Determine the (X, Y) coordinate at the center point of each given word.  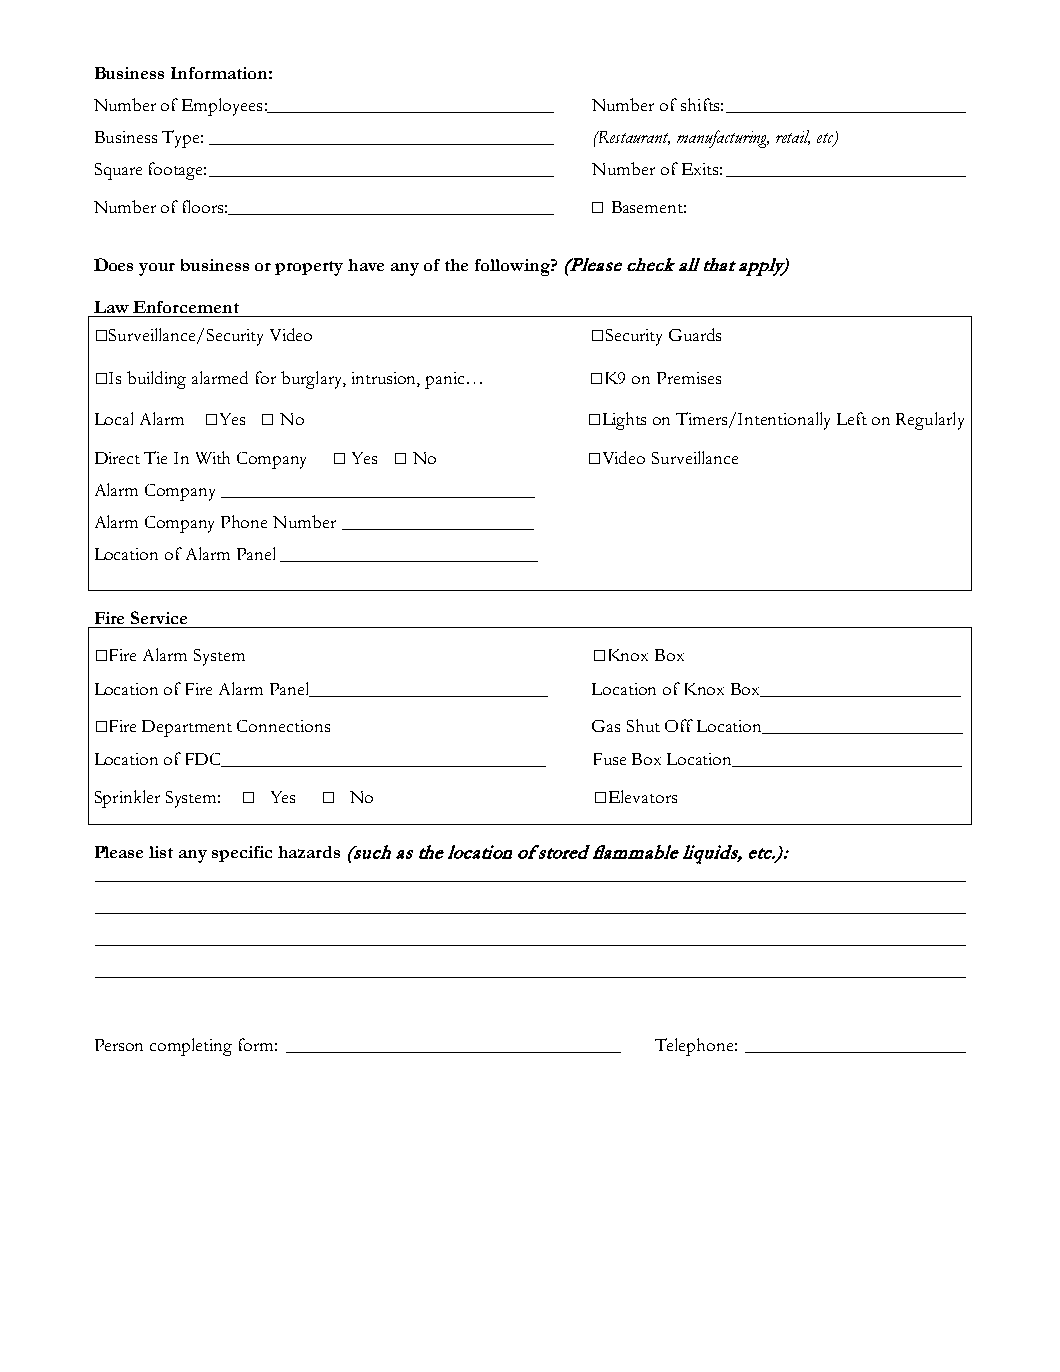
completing (191, 1047)
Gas (606, 726)
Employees (222, 107)
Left (852, 418)
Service (159, 617)
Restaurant (633, 138)
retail (793, 137)
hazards (309, 852)
